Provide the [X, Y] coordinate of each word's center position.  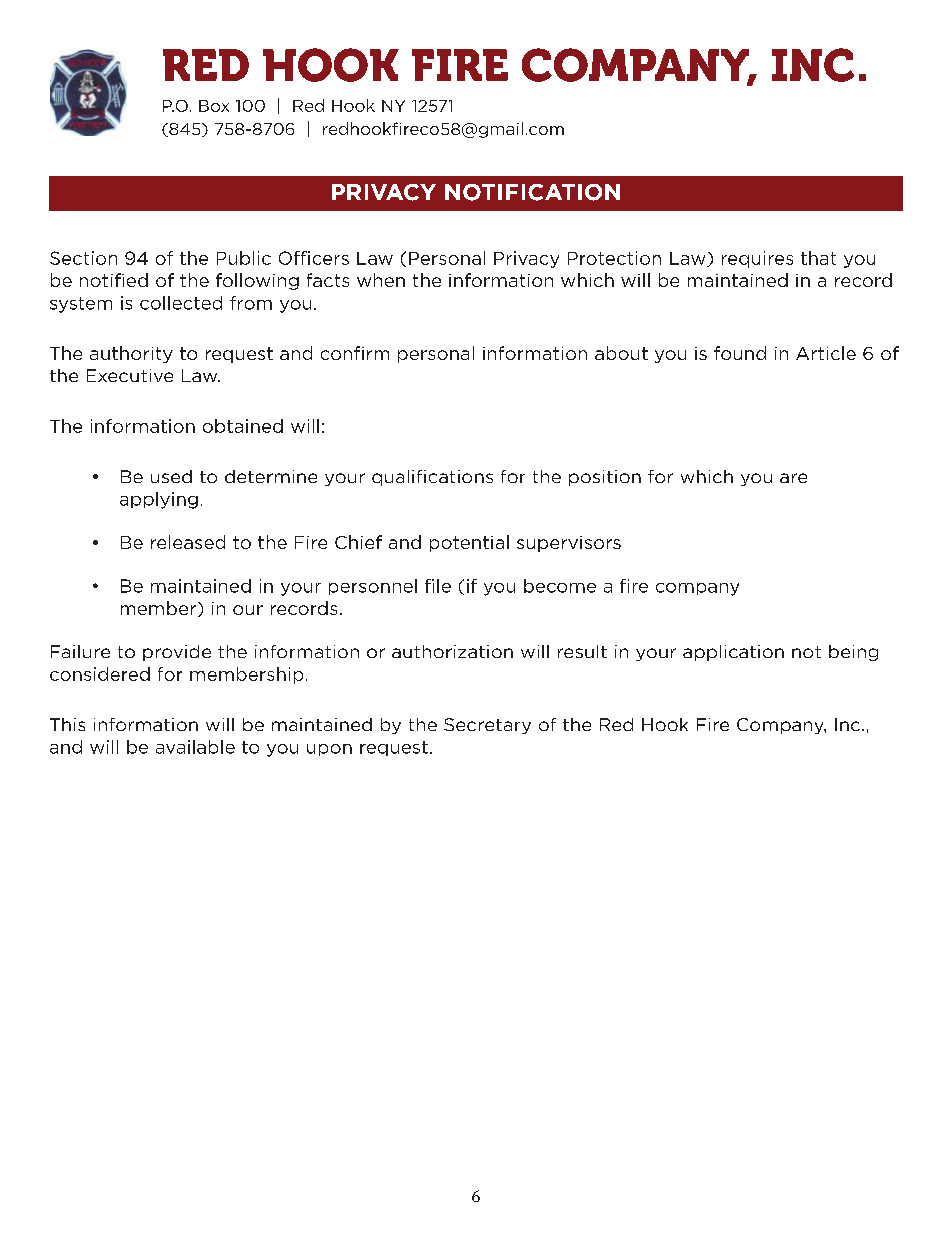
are [793, 478]
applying [159, 500]
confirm [355, 353]
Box [214, 106]
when [381, 280]
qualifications [432, 478]
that [818, 258]
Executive [130, 375]
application [733, 653]
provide [177, 653]
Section [83, 258]
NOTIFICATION [532, 192]
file [438, 586]
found [740, 353]
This [67, 724]
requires [757, 259]
